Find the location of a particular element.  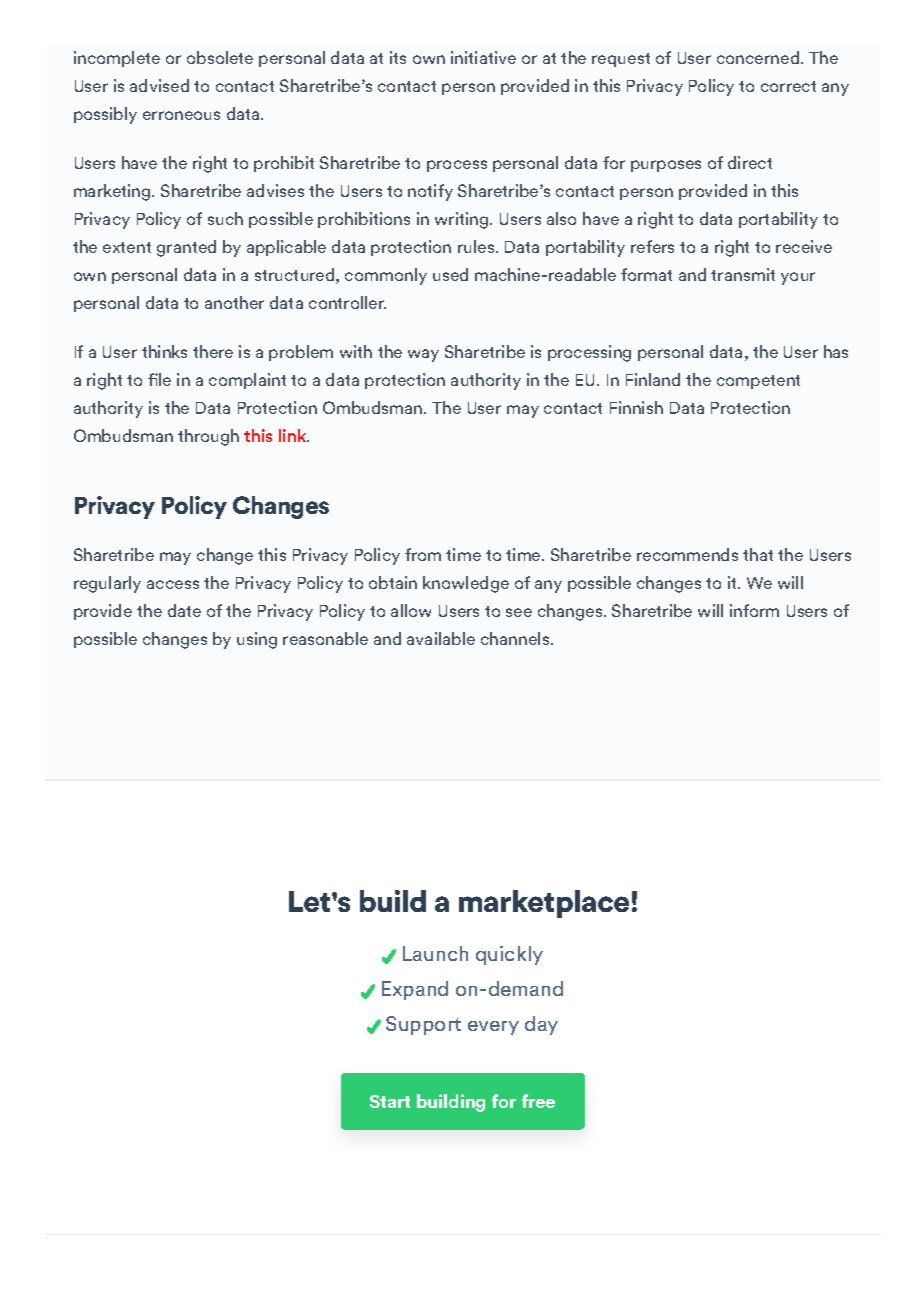

available is located at coordinates (441, 638).
